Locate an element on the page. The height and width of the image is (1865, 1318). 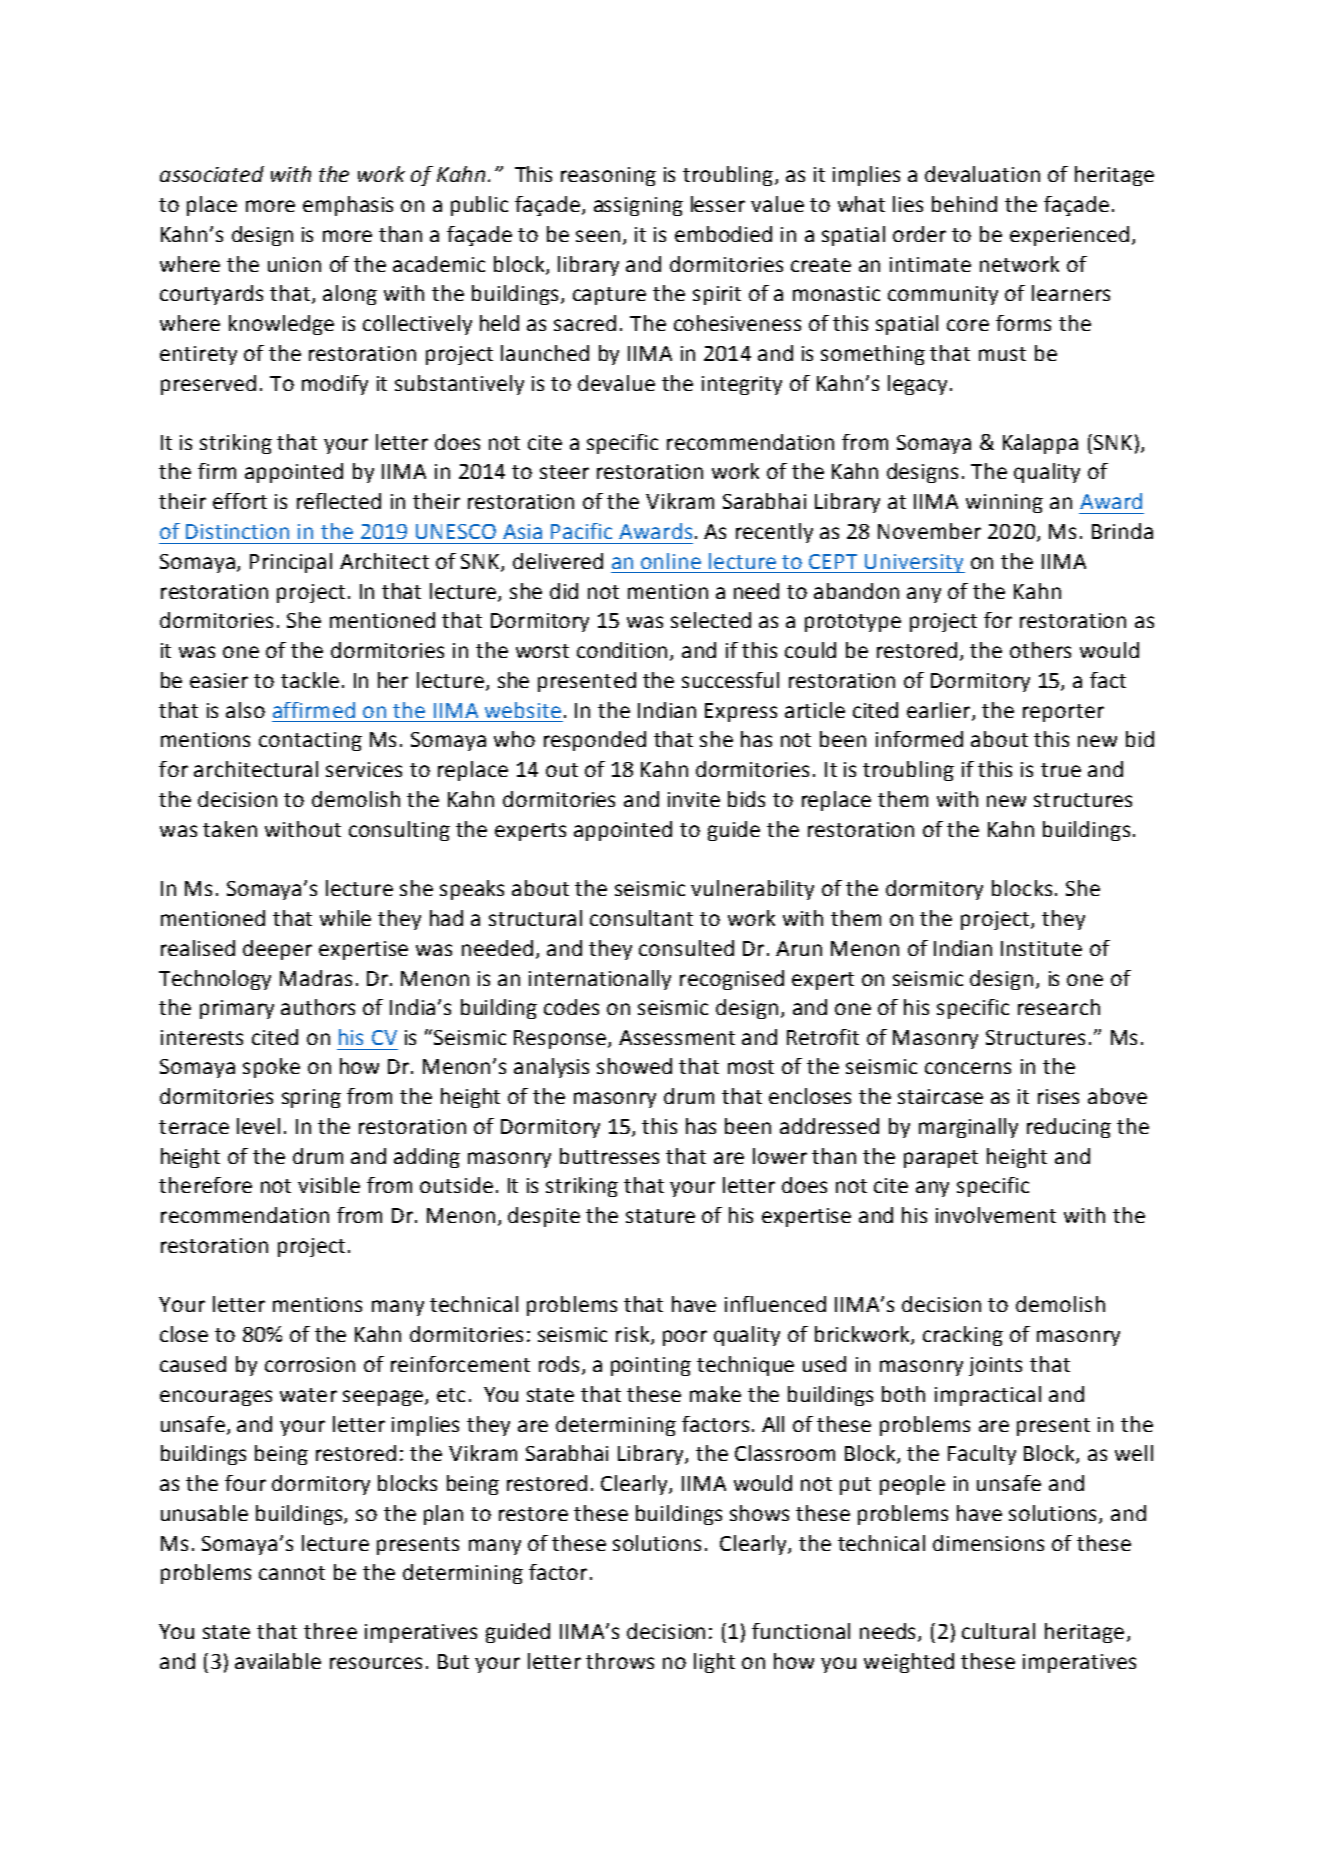
experienced is located at coordinates (1069, 236).
